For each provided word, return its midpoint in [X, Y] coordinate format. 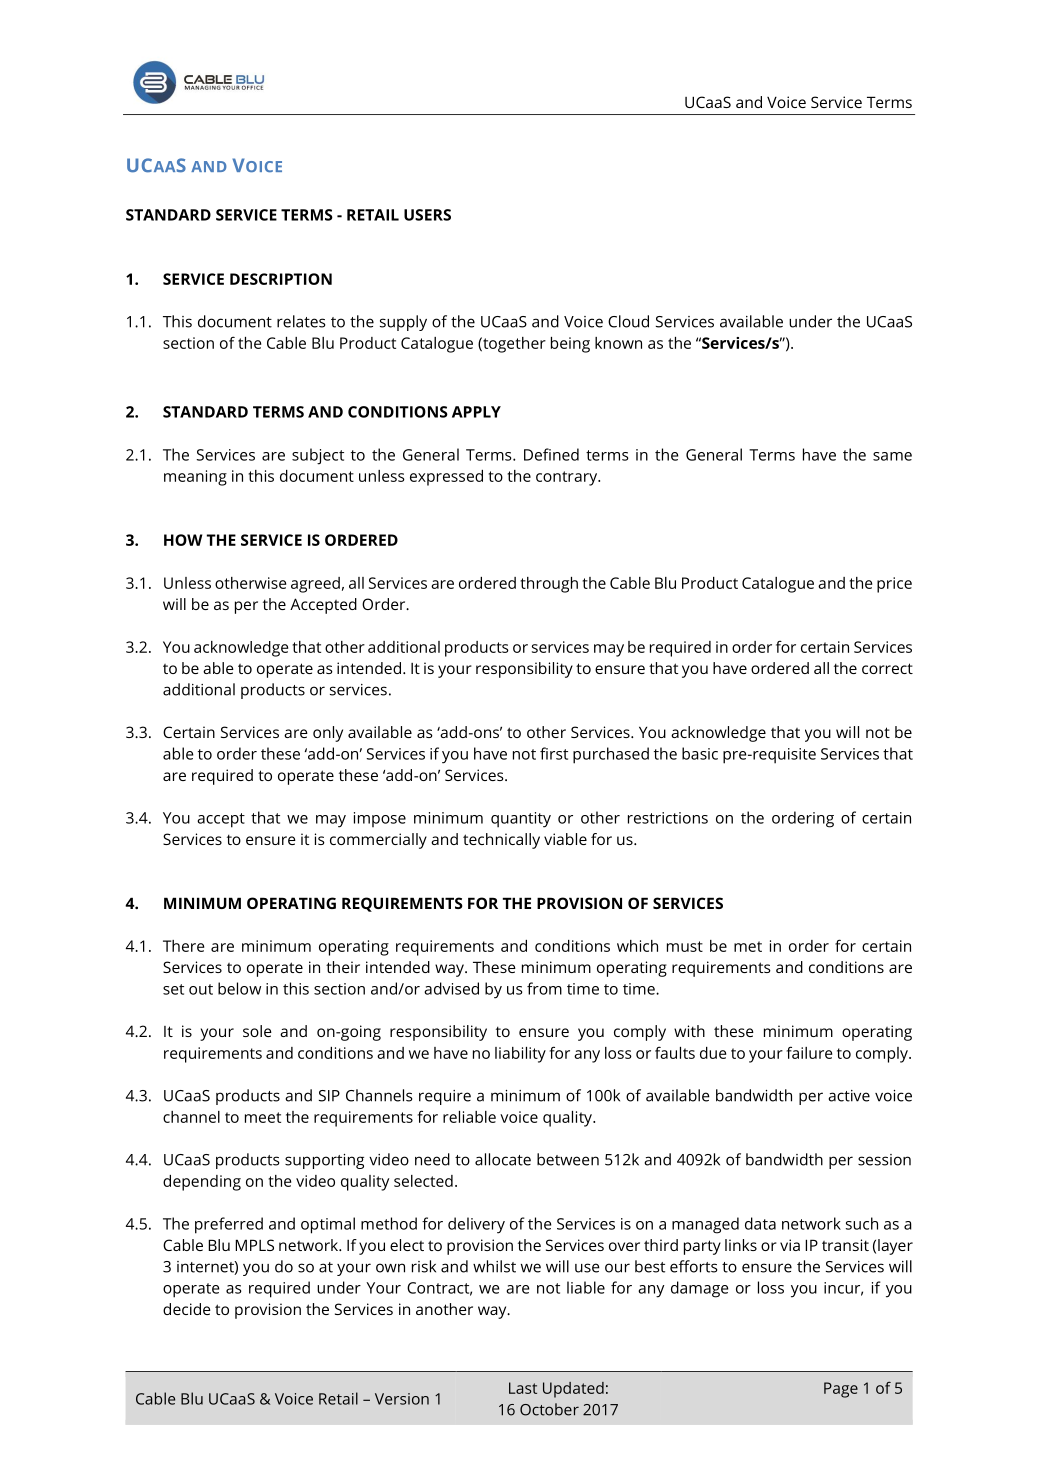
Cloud [628, 321]
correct [887, 668]
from [544, 988]
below [239, 988]
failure [809, 1052]
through [549, 585]
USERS [427, 215]
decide [187, 1309]
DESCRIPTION [281, 279]
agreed [315, 585]
